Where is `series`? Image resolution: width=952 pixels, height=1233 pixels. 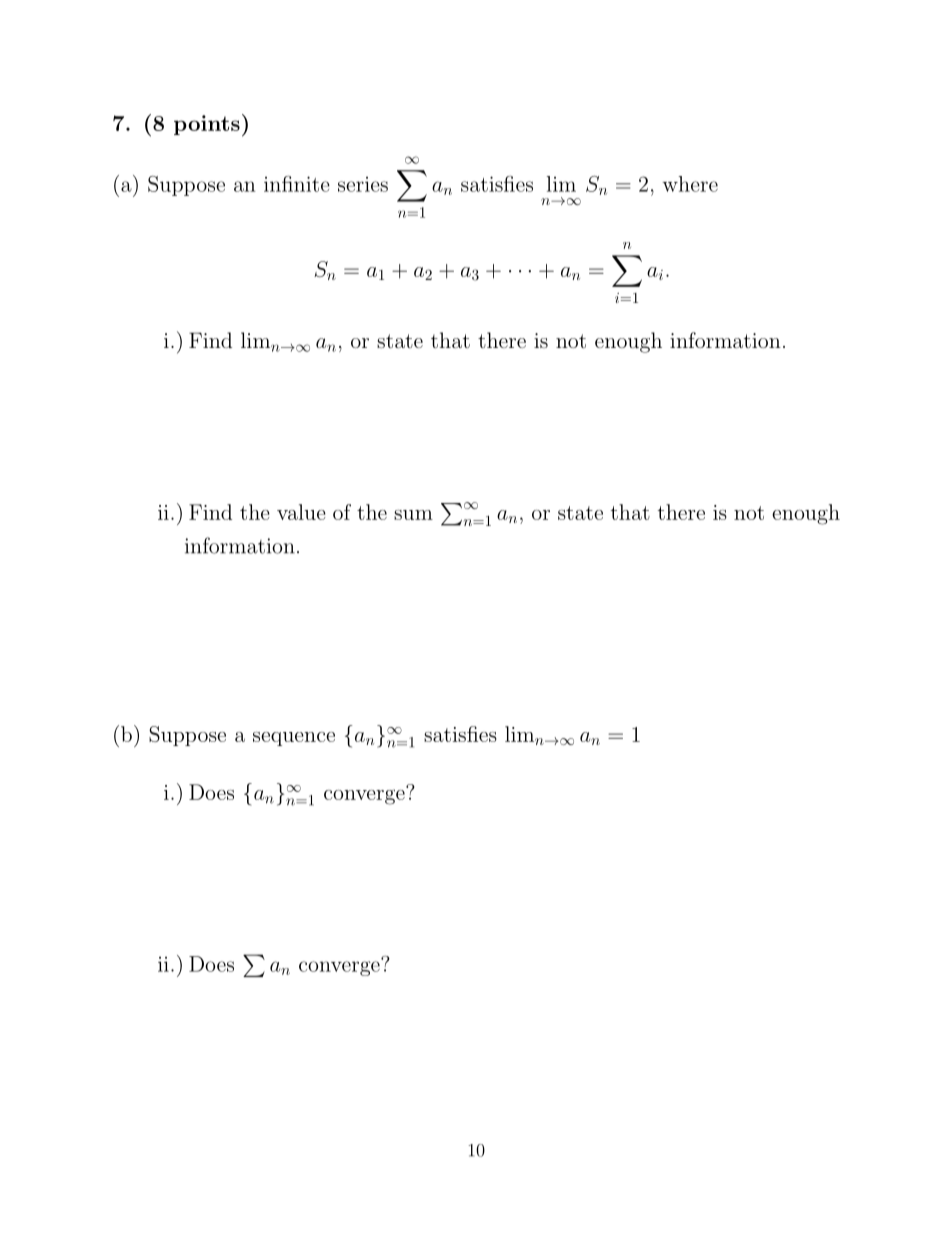
series is located at coordinates (363, 184).
